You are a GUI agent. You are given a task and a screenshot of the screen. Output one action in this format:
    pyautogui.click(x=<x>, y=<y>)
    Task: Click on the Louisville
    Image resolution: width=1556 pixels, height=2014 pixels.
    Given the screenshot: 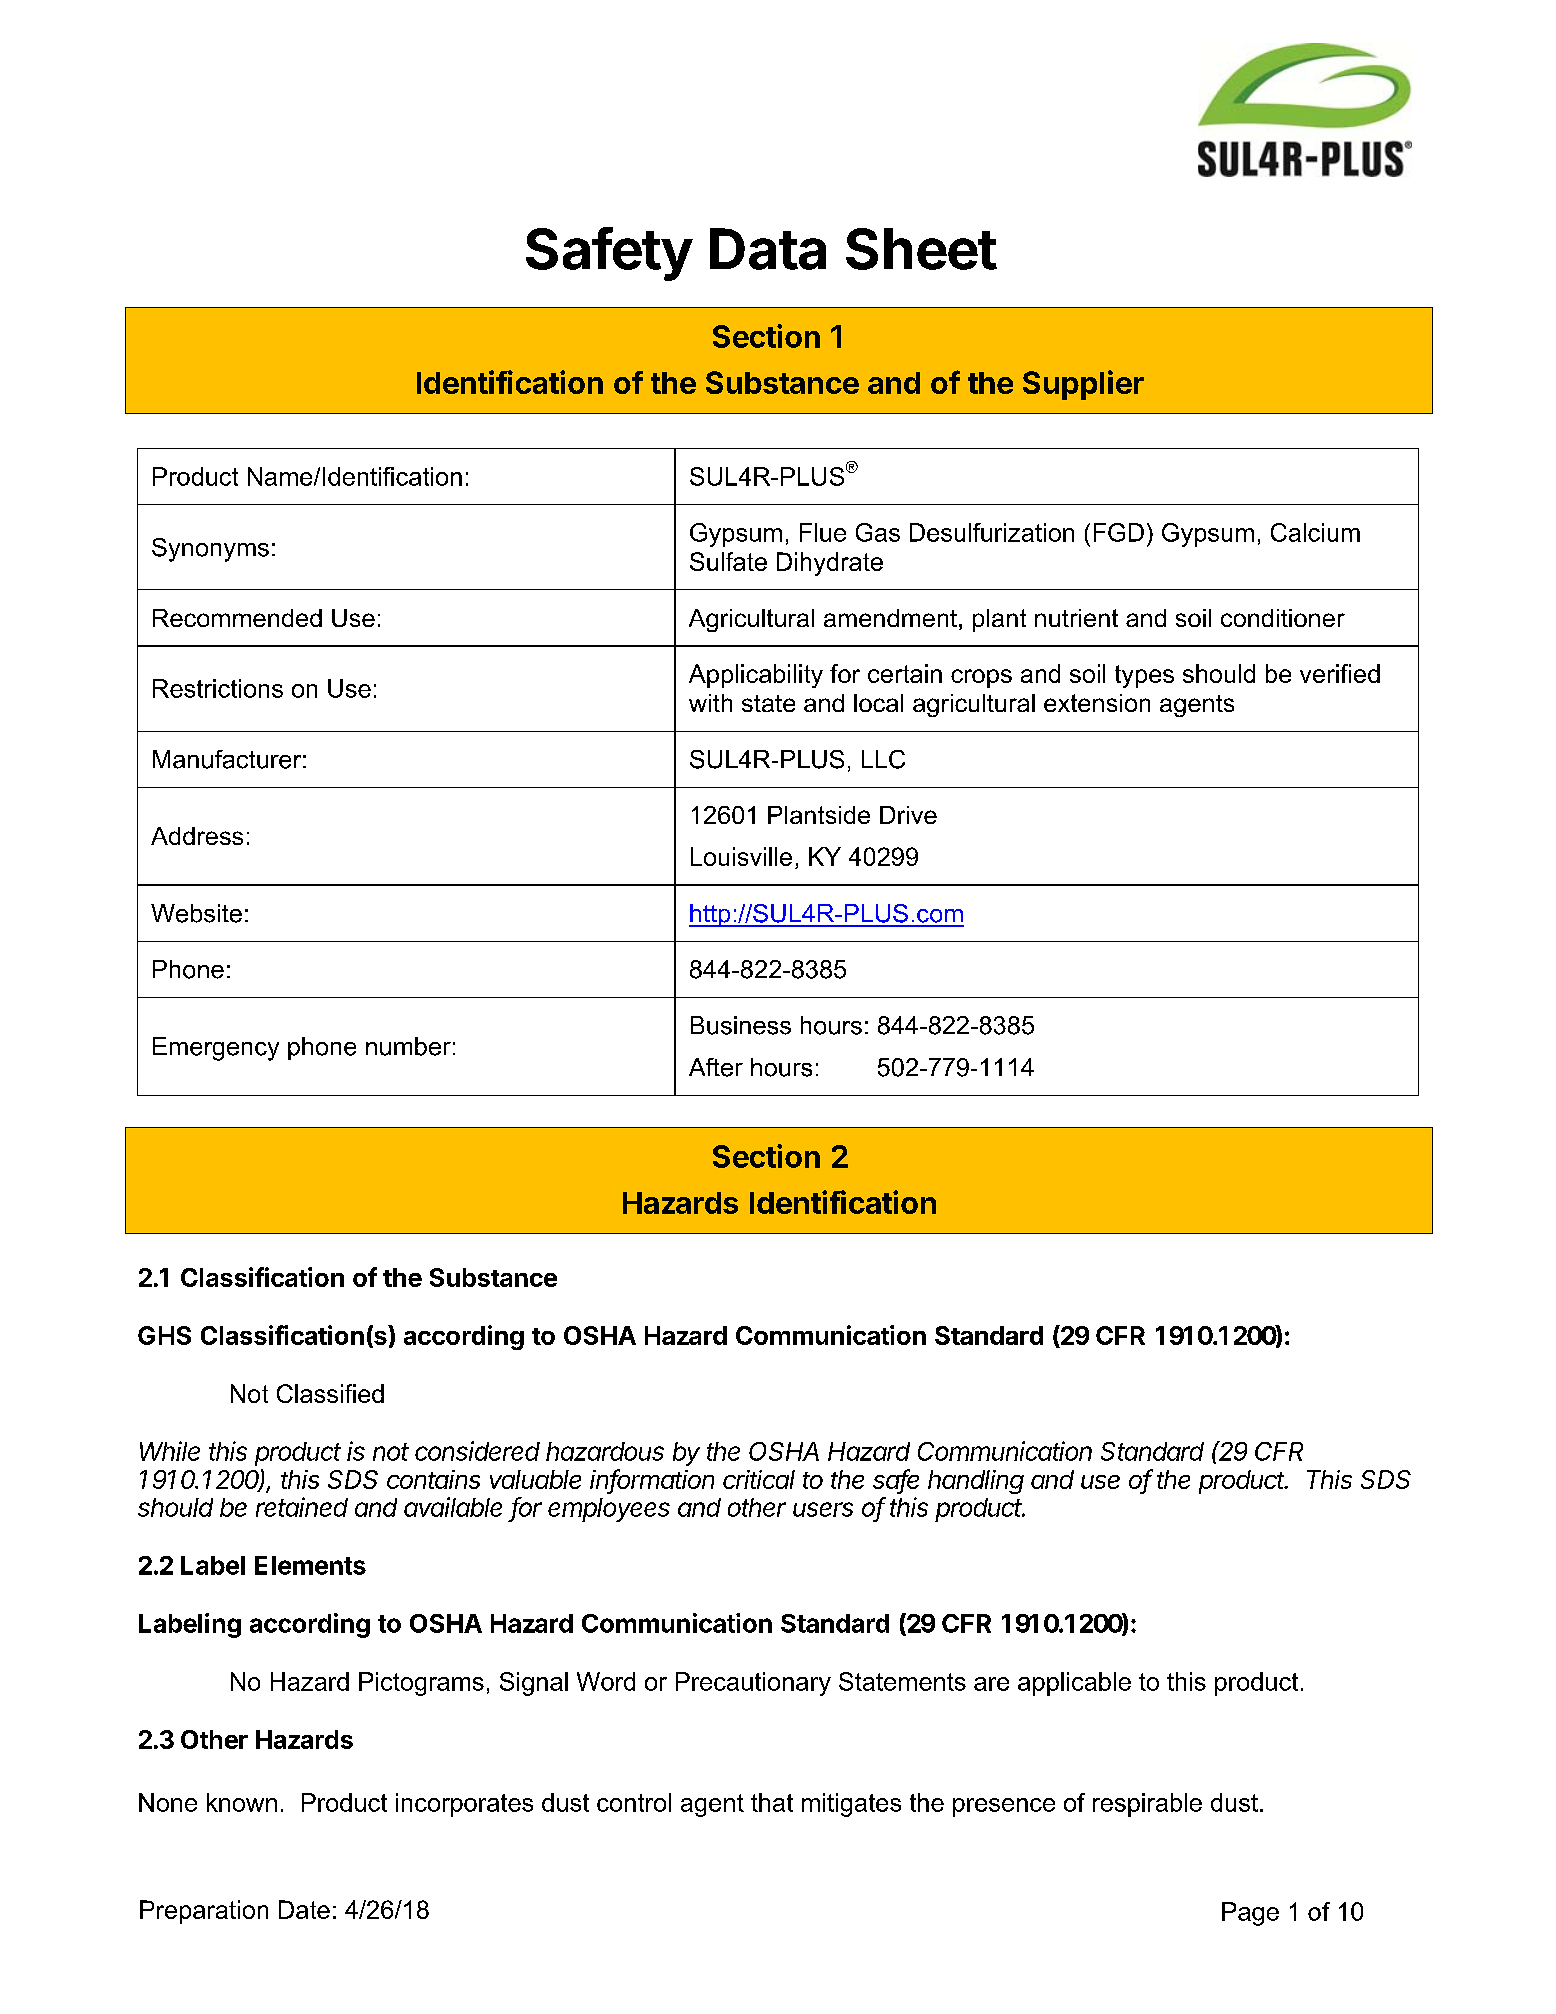 What is the action you would take?
    pyautogui.click(x=741, y=856)
